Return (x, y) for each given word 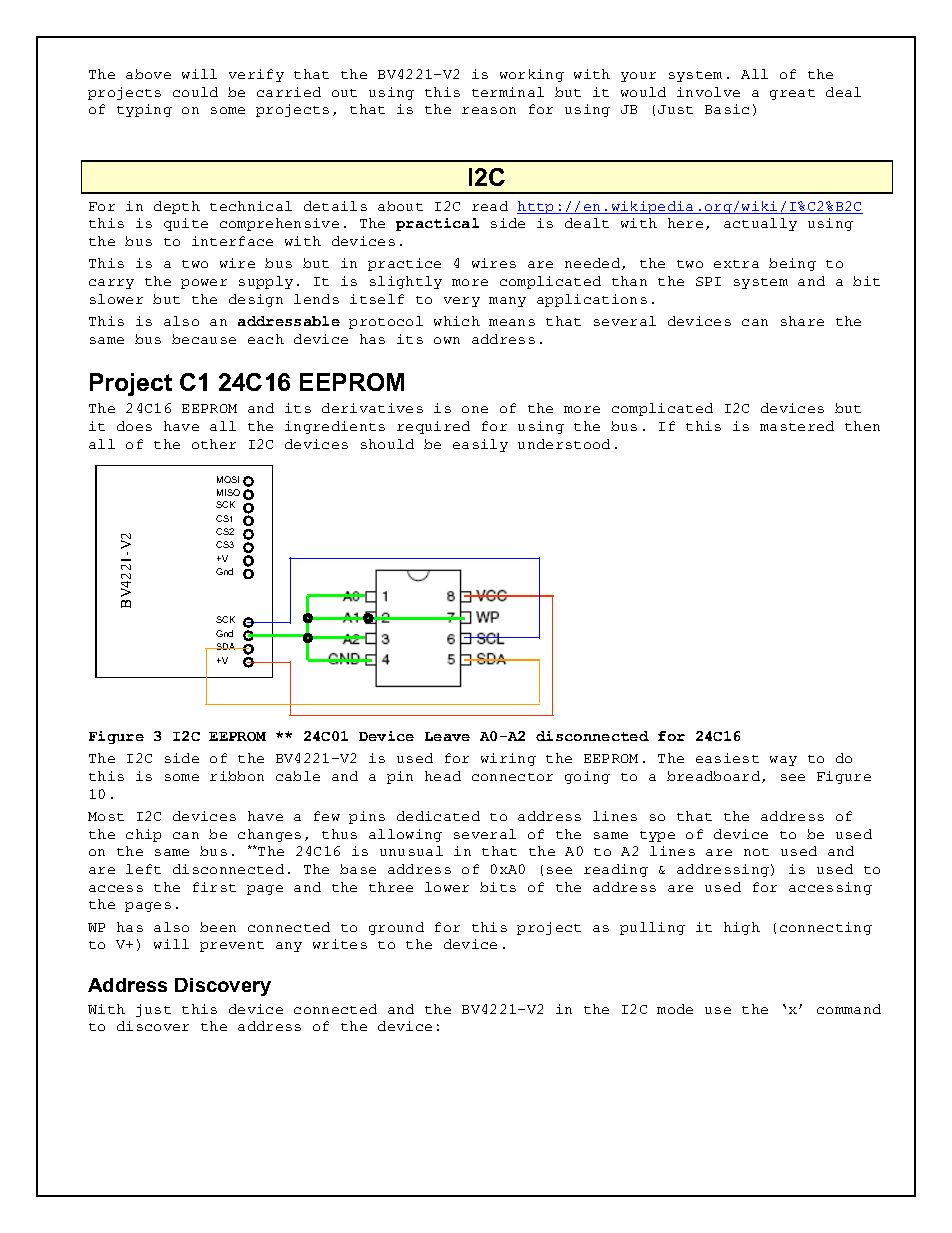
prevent (232, 946)
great (792, 94)
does (134, 426)
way (783, 761)
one (475, 409)
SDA (226, 646)
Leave (447, 736)
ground (396, 928)
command (849, 1009)
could (195, 92)
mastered (797, 426)
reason (489, 110)
